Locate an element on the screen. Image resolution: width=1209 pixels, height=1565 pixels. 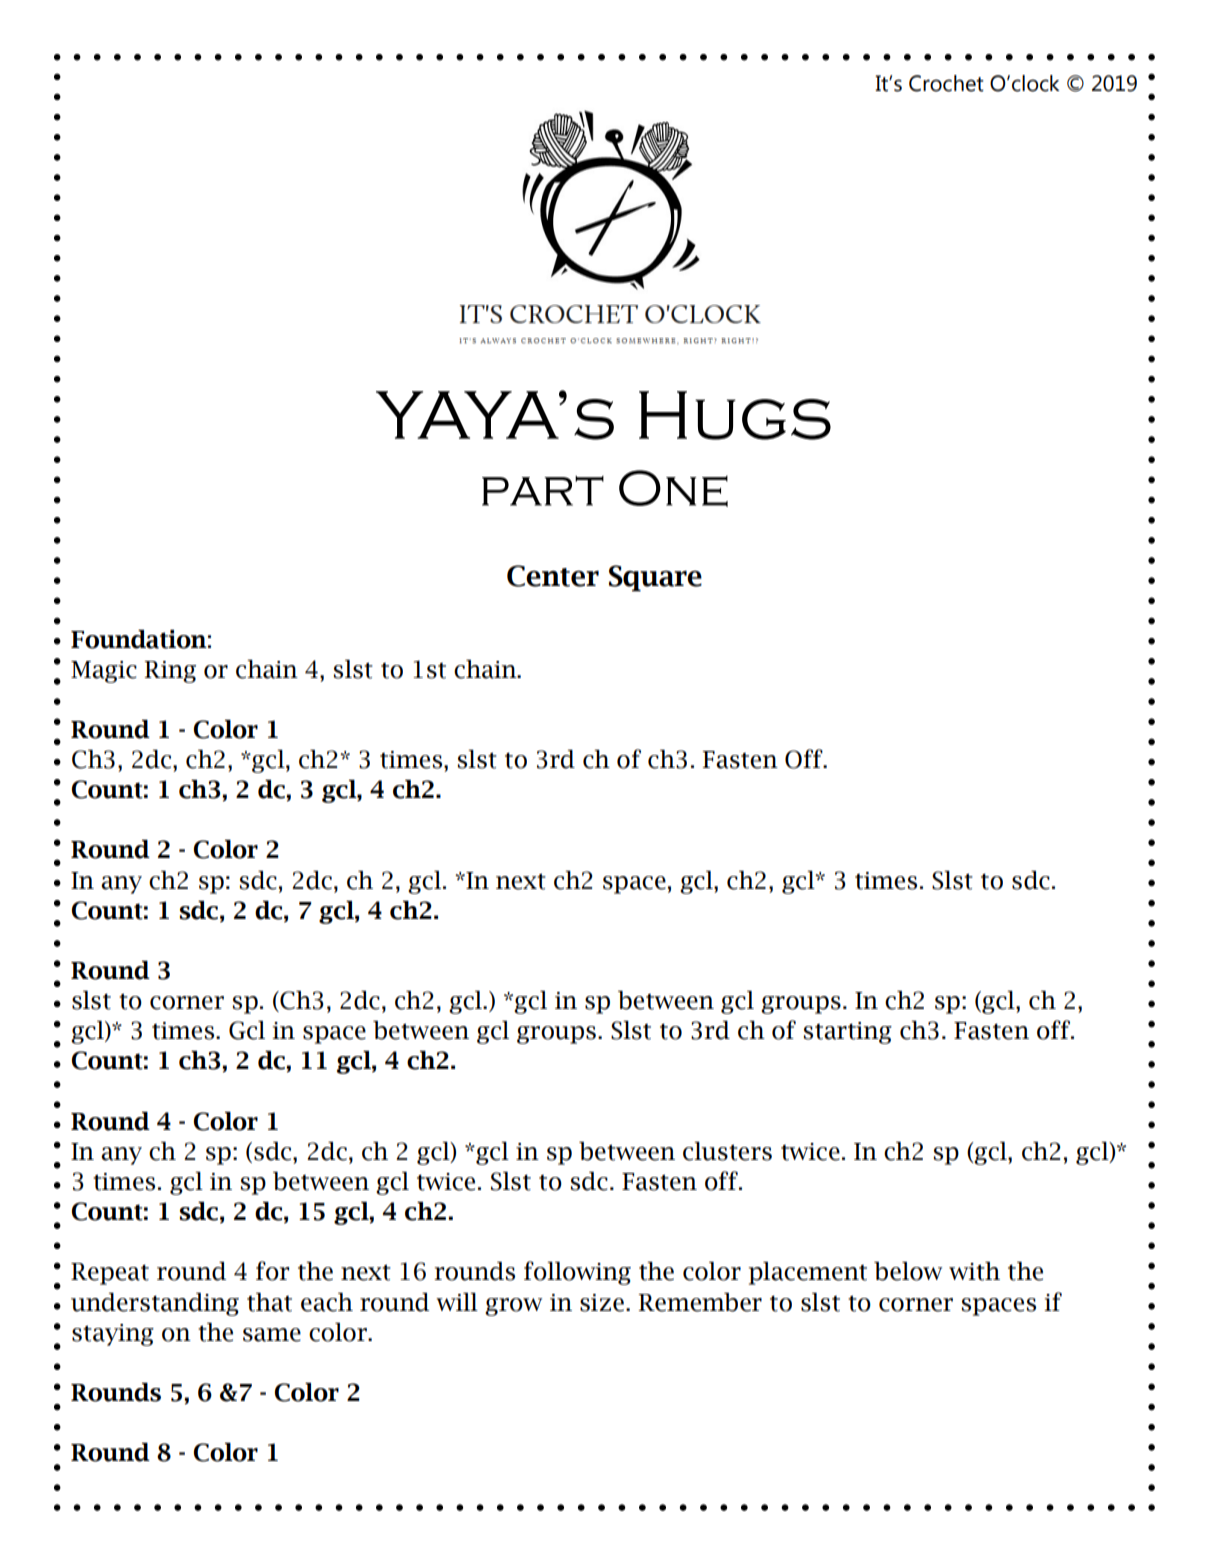
grow is located at coordinates (513, 1307).
